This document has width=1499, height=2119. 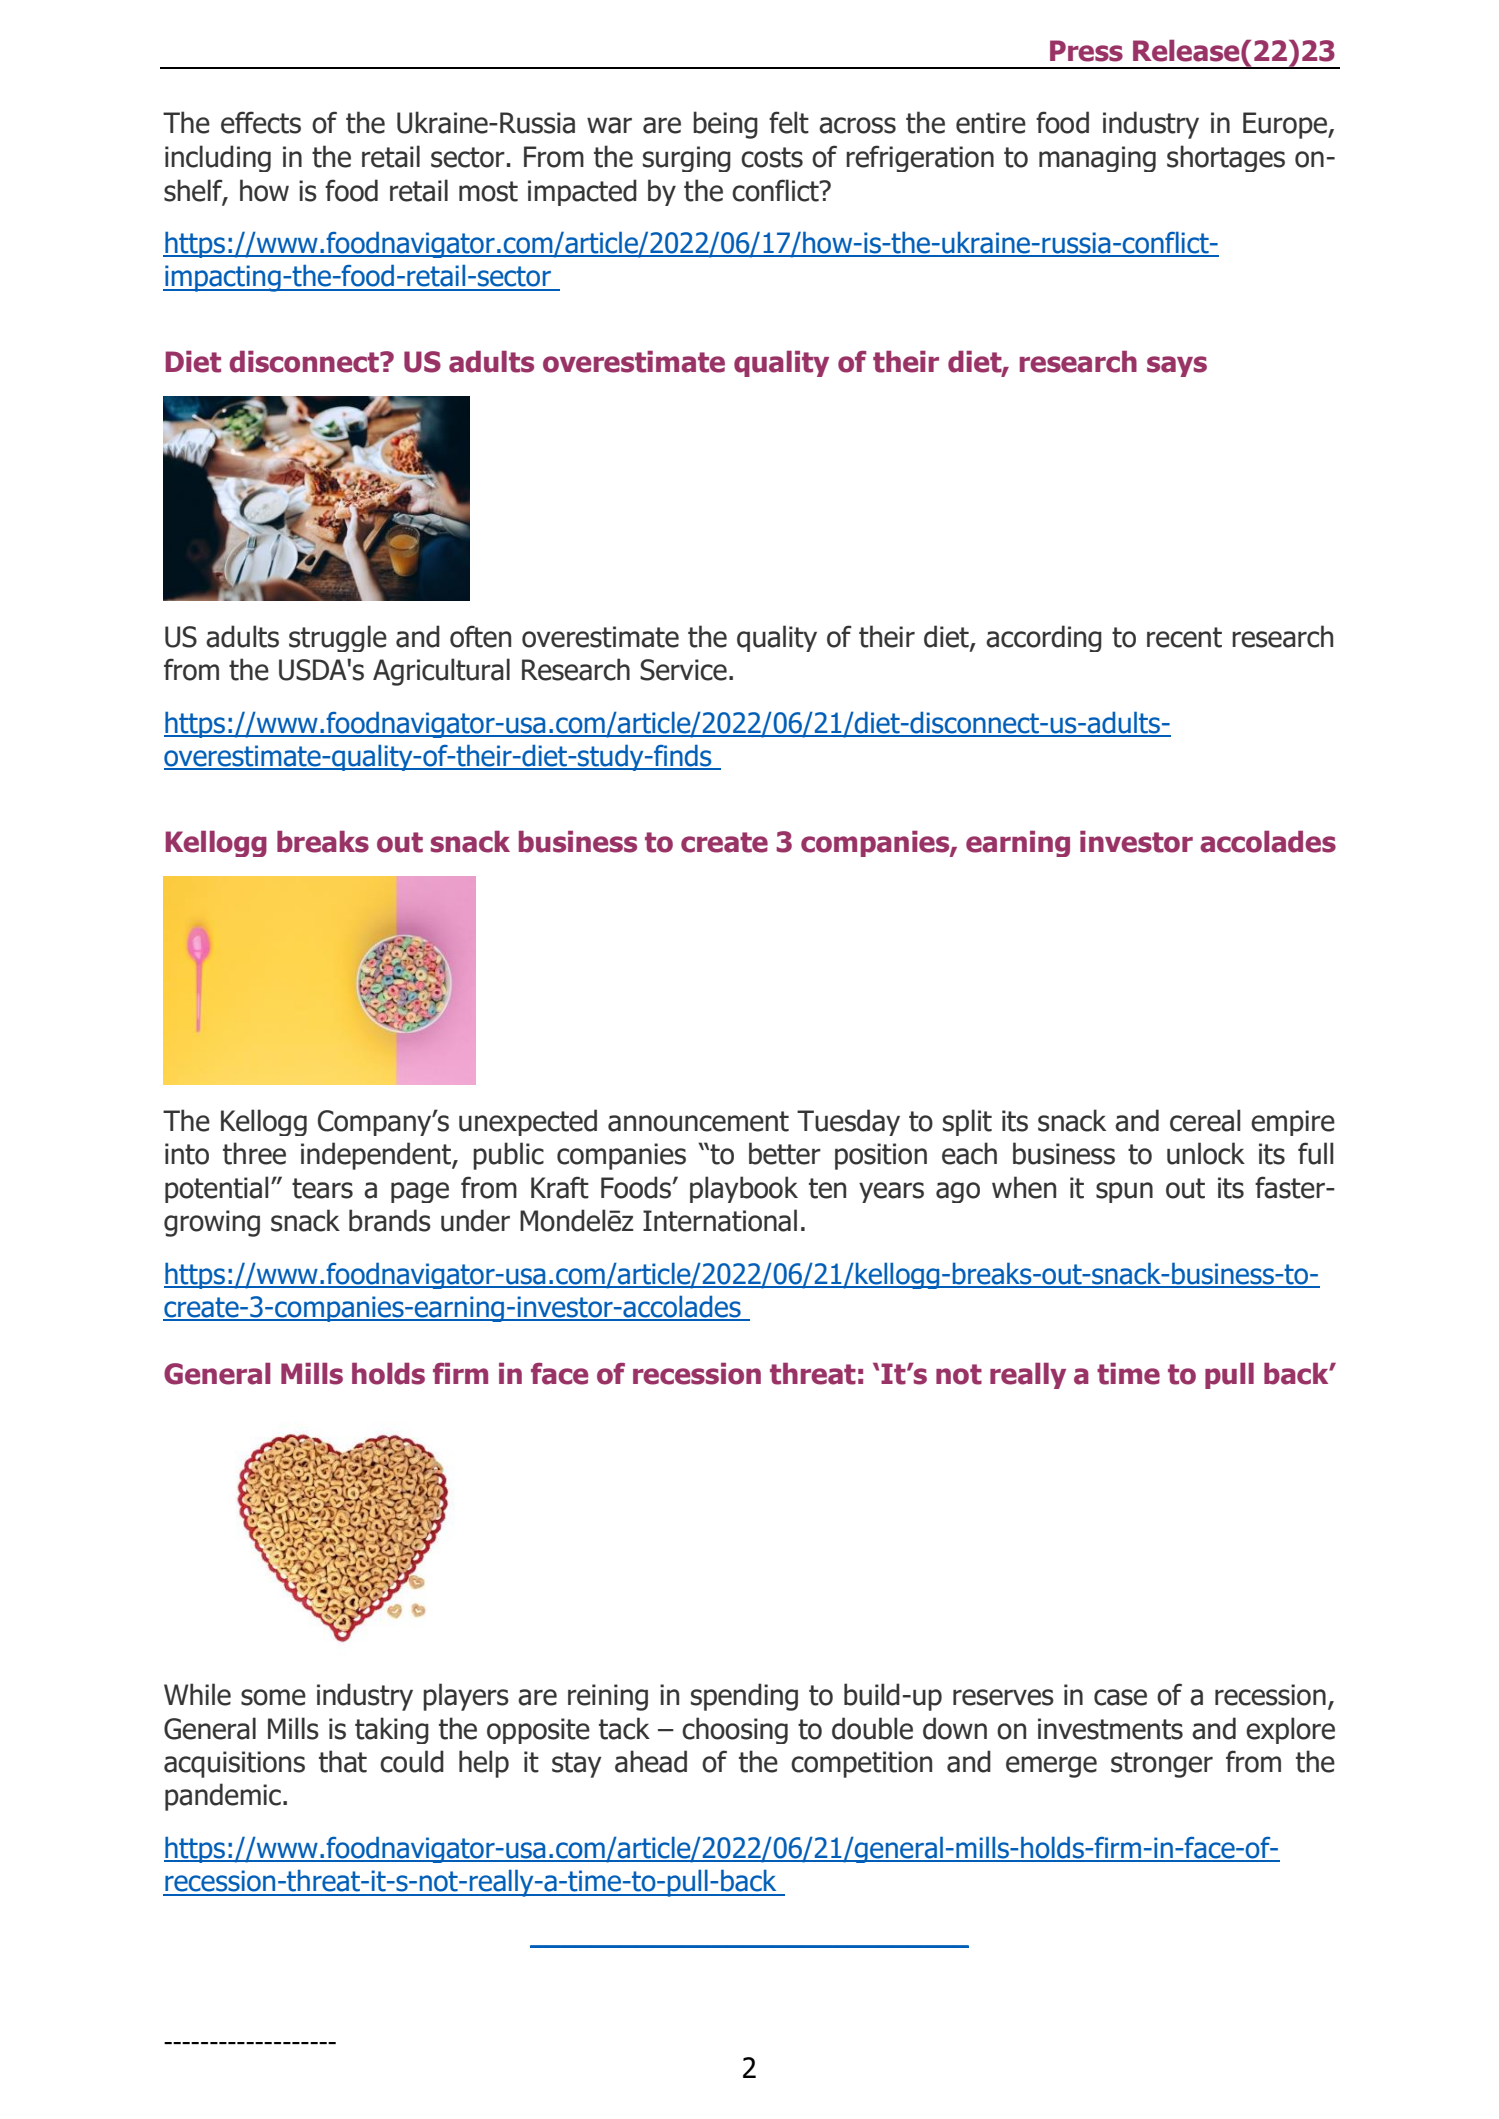 I want to click on International, so click(x=720, y=1220).
